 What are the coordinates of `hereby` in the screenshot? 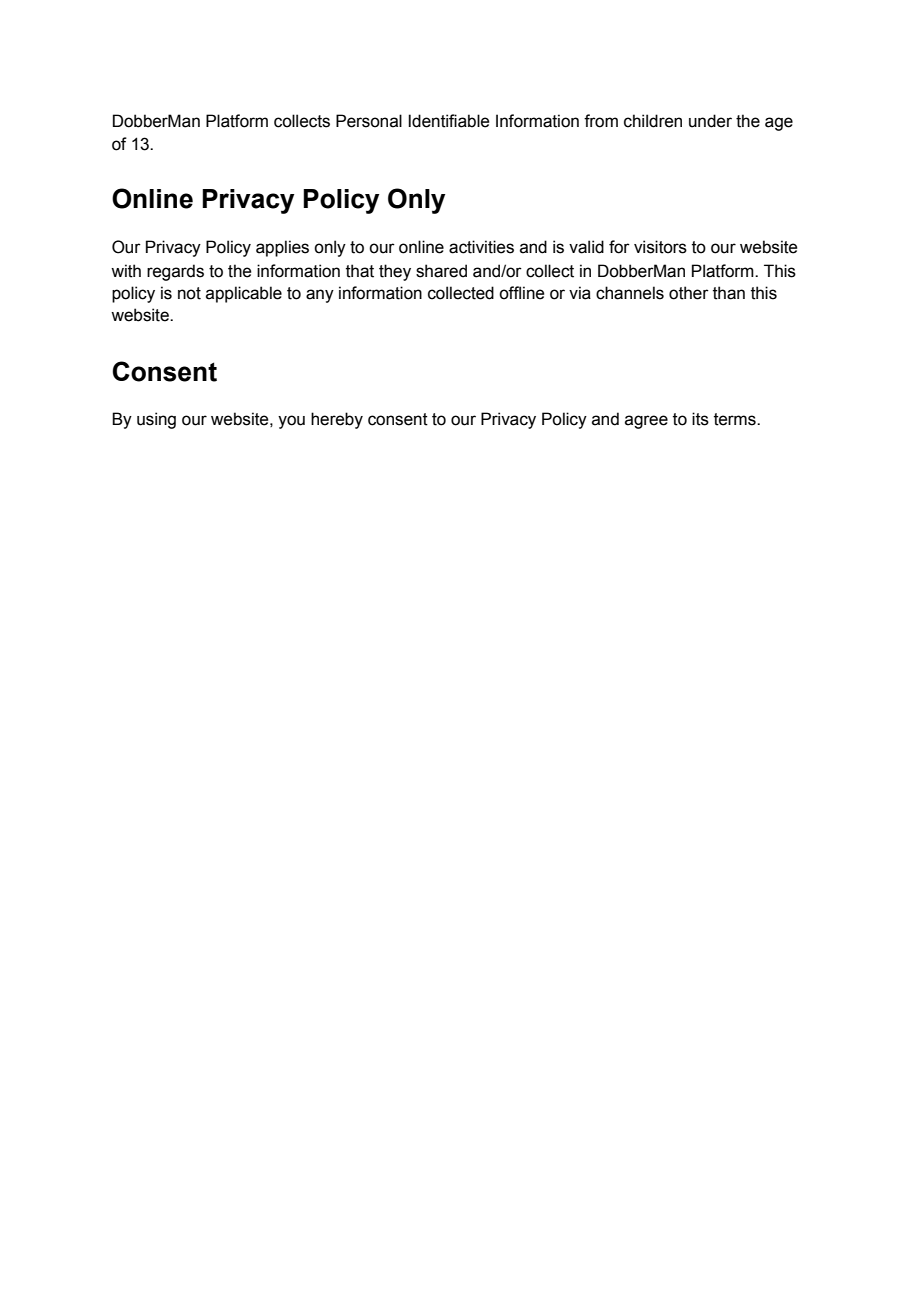 It's located at (337, 420).
